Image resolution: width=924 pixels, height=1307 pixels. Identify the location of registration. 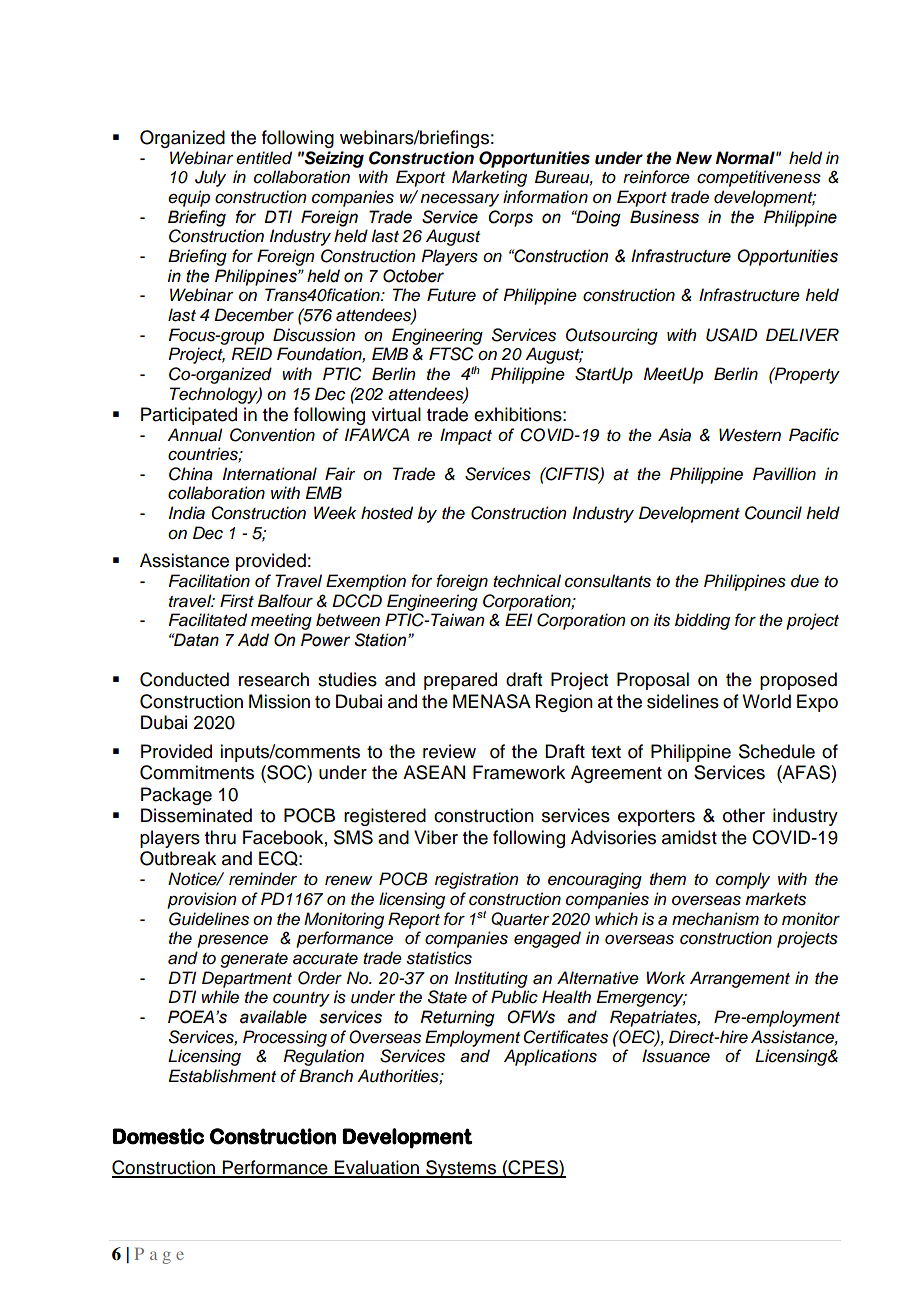
(477, 880).
